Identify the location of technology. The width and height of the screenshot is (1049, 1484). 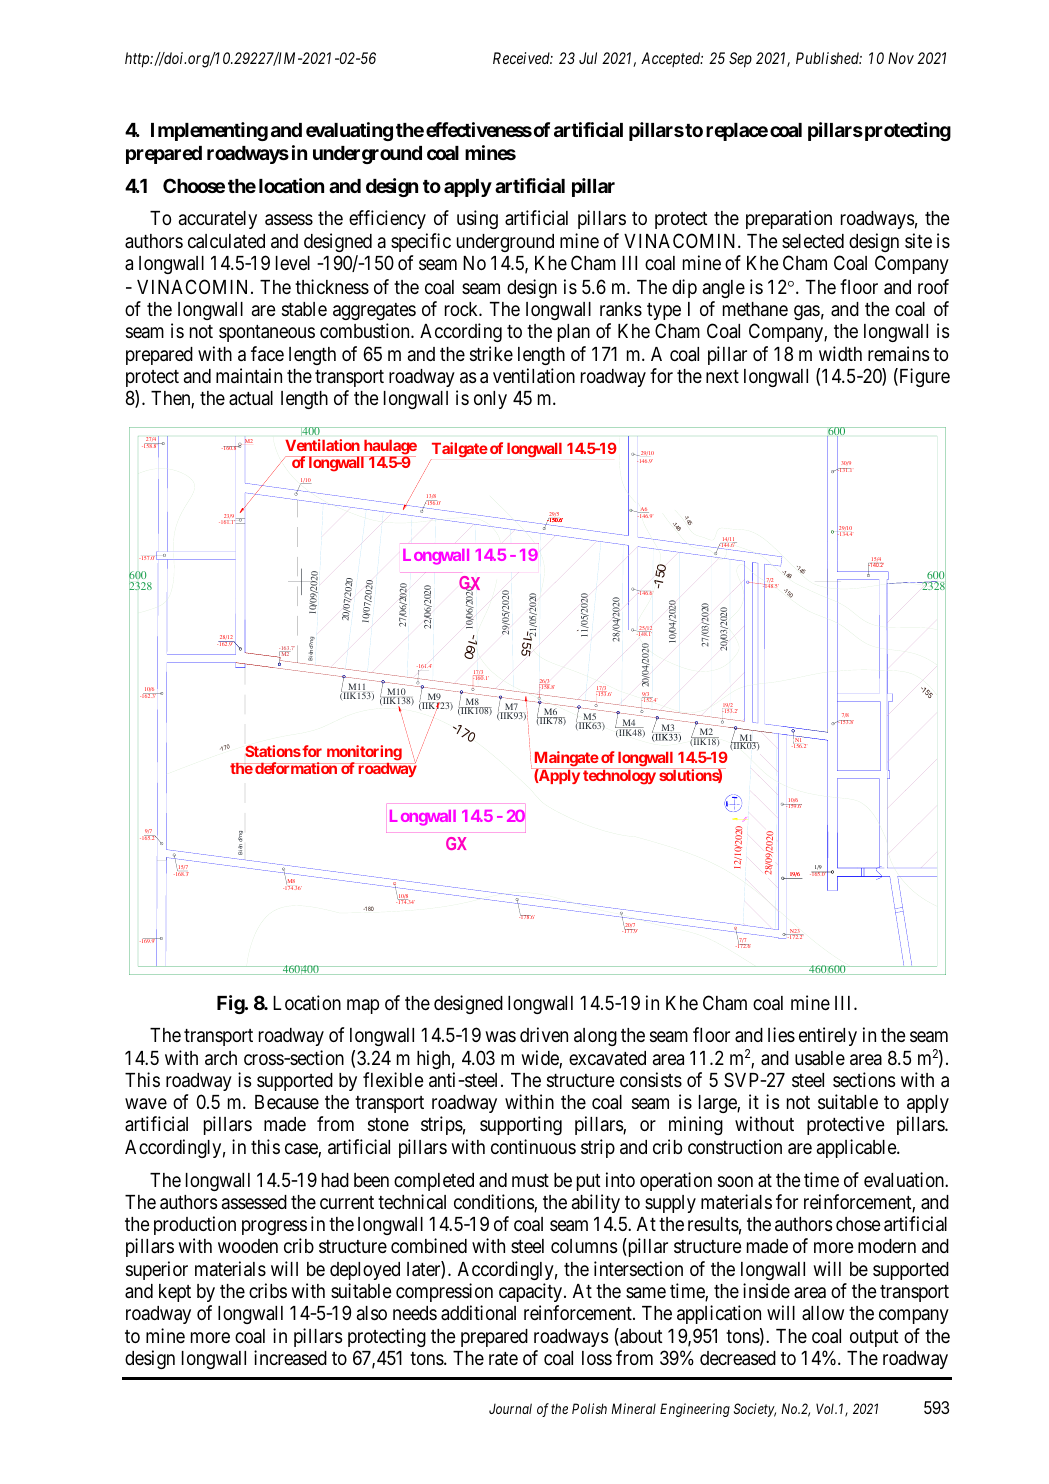
(619, 776).
